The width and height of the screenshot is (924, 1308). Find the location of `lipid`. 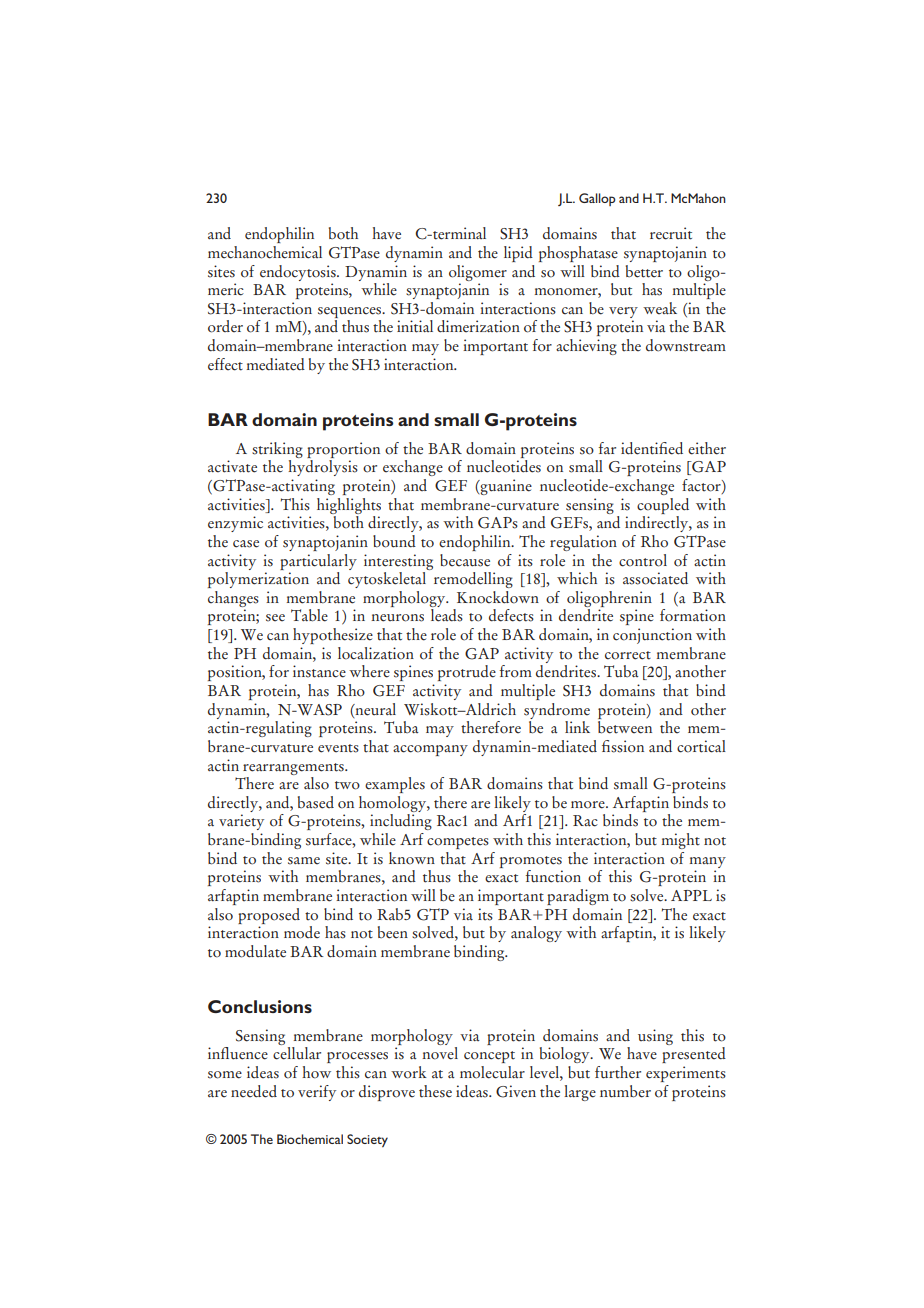

lipid is located at coordinates (518, 254).
